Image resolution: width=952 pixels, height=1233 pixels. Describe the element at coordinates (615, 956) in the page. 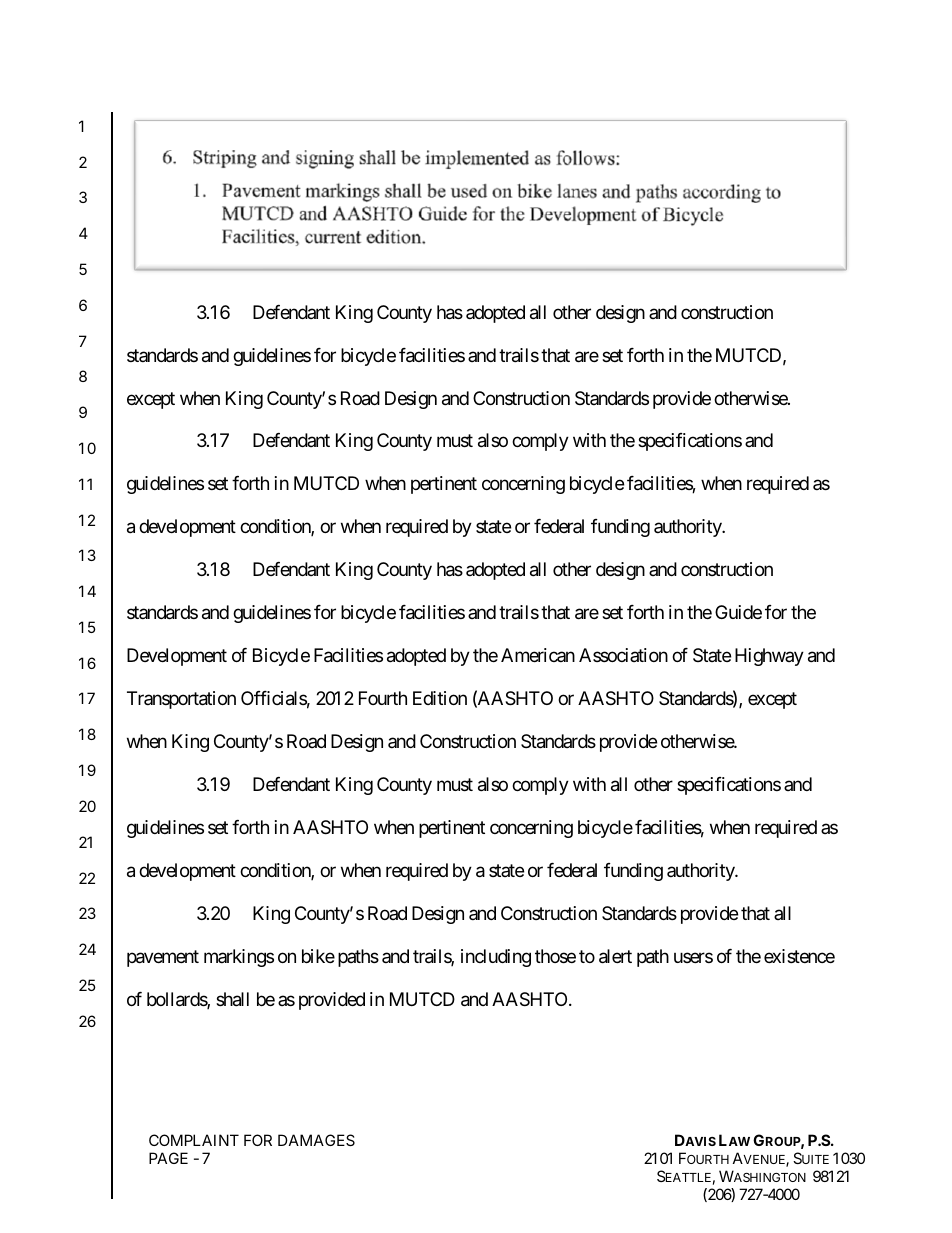

I see `alert` at that location.
